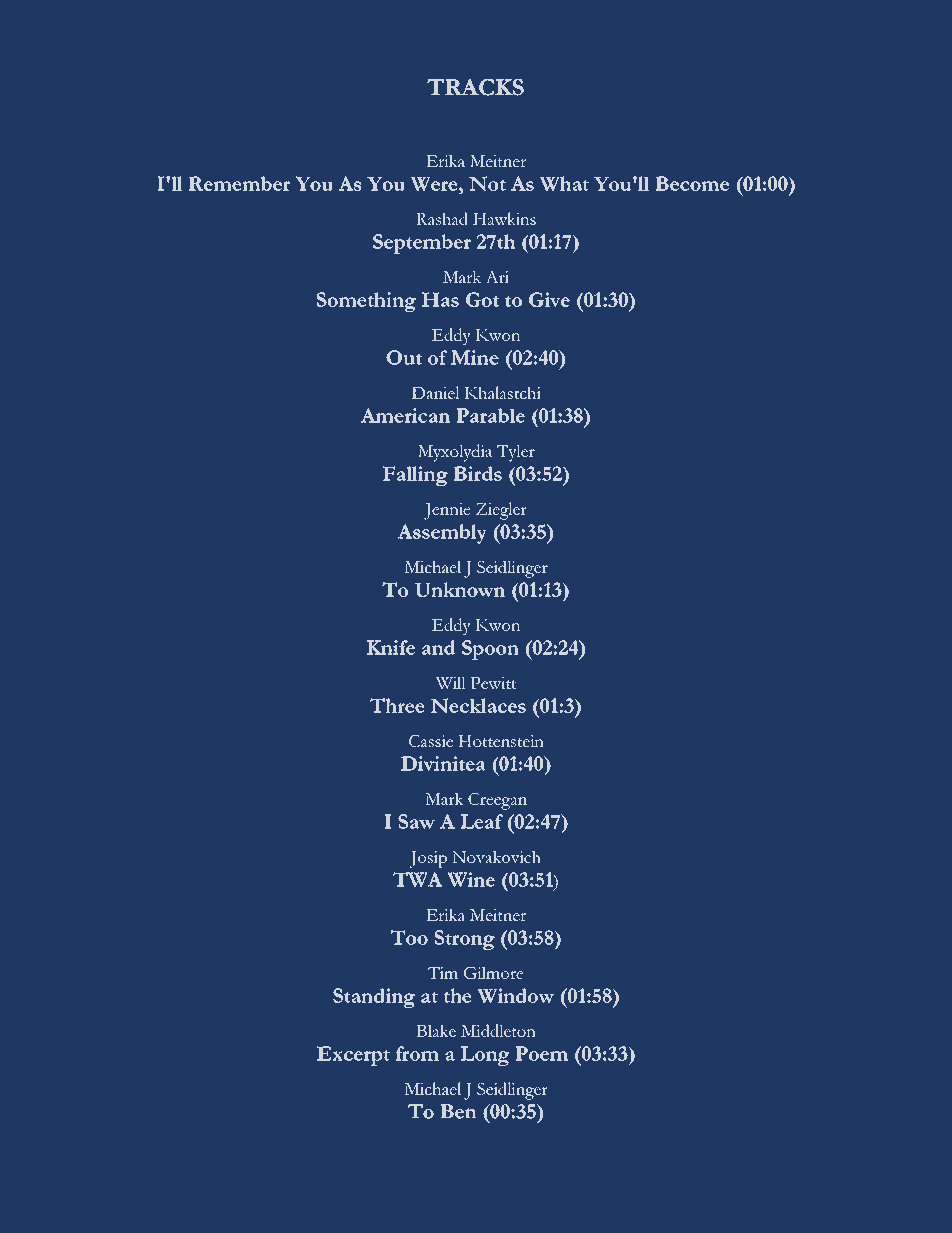  What do you see at coordinates (692, 183) in the screenshot?
I see `Become` at bounding box center [692, 183].
